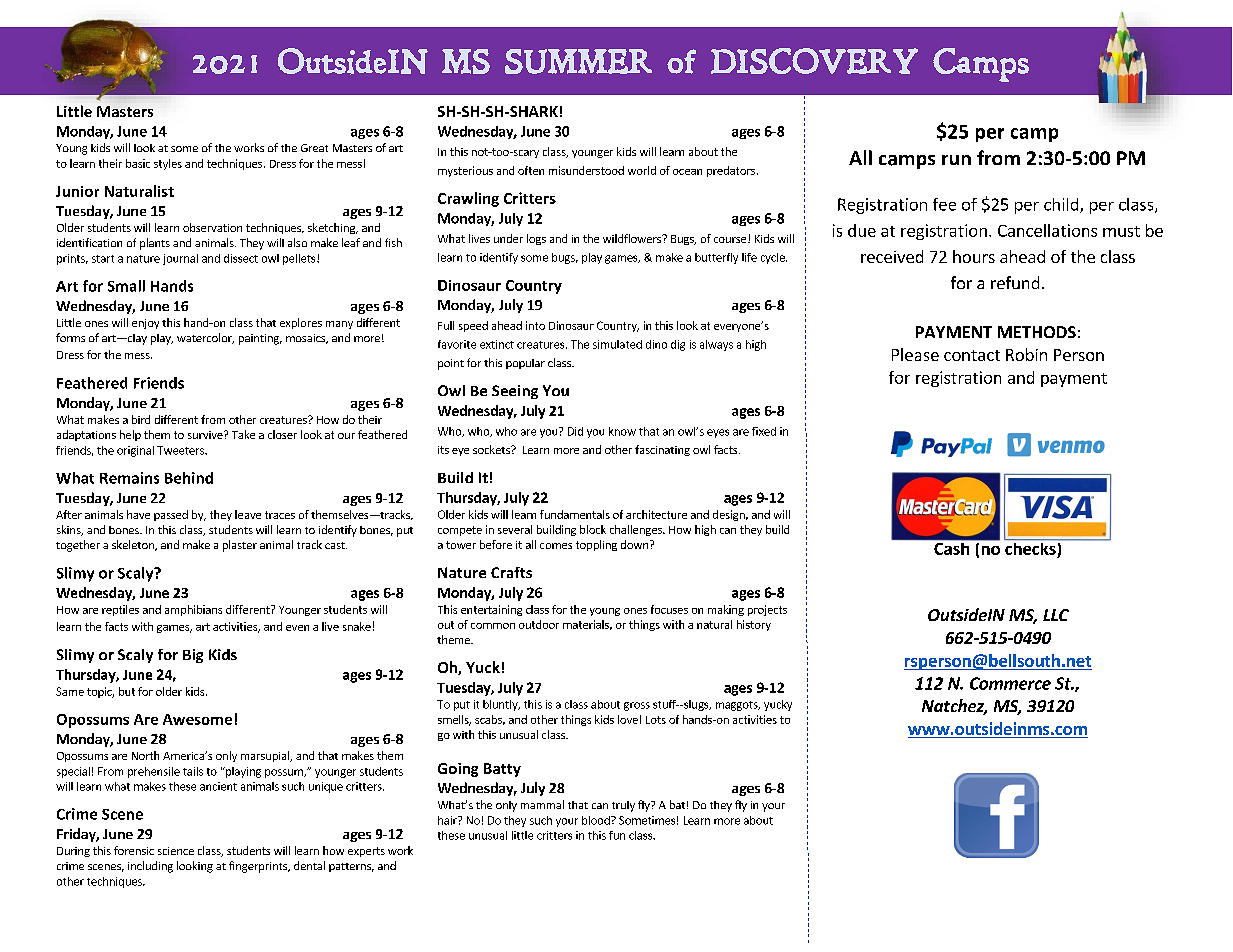  Describe the element at coordinates (578, 61) in the screenshot. I see `SUMMER` at that location.
